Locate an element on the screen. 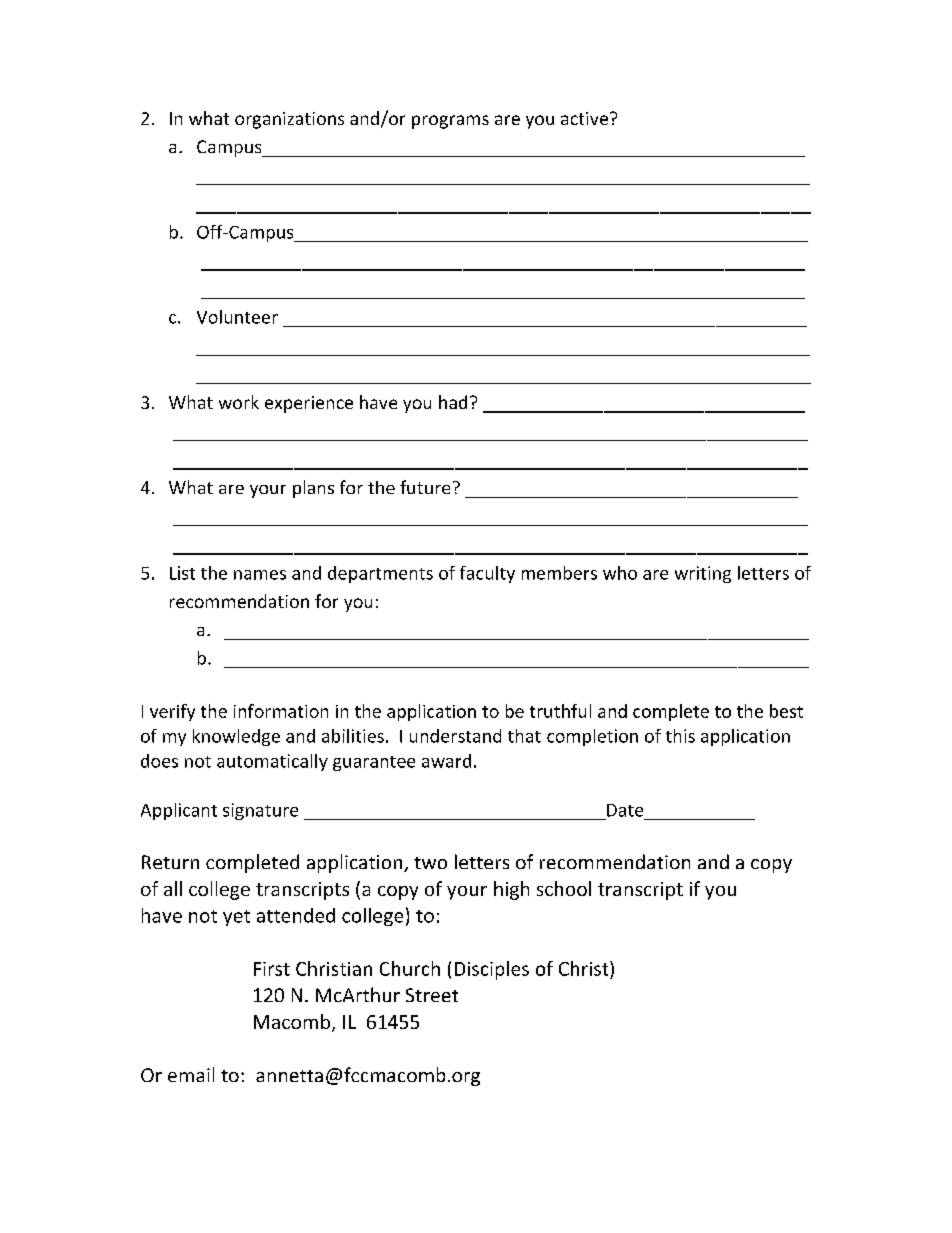 The height and width of the screenshot is (1233, 952). organizations is located at coordinates (289, 120).
